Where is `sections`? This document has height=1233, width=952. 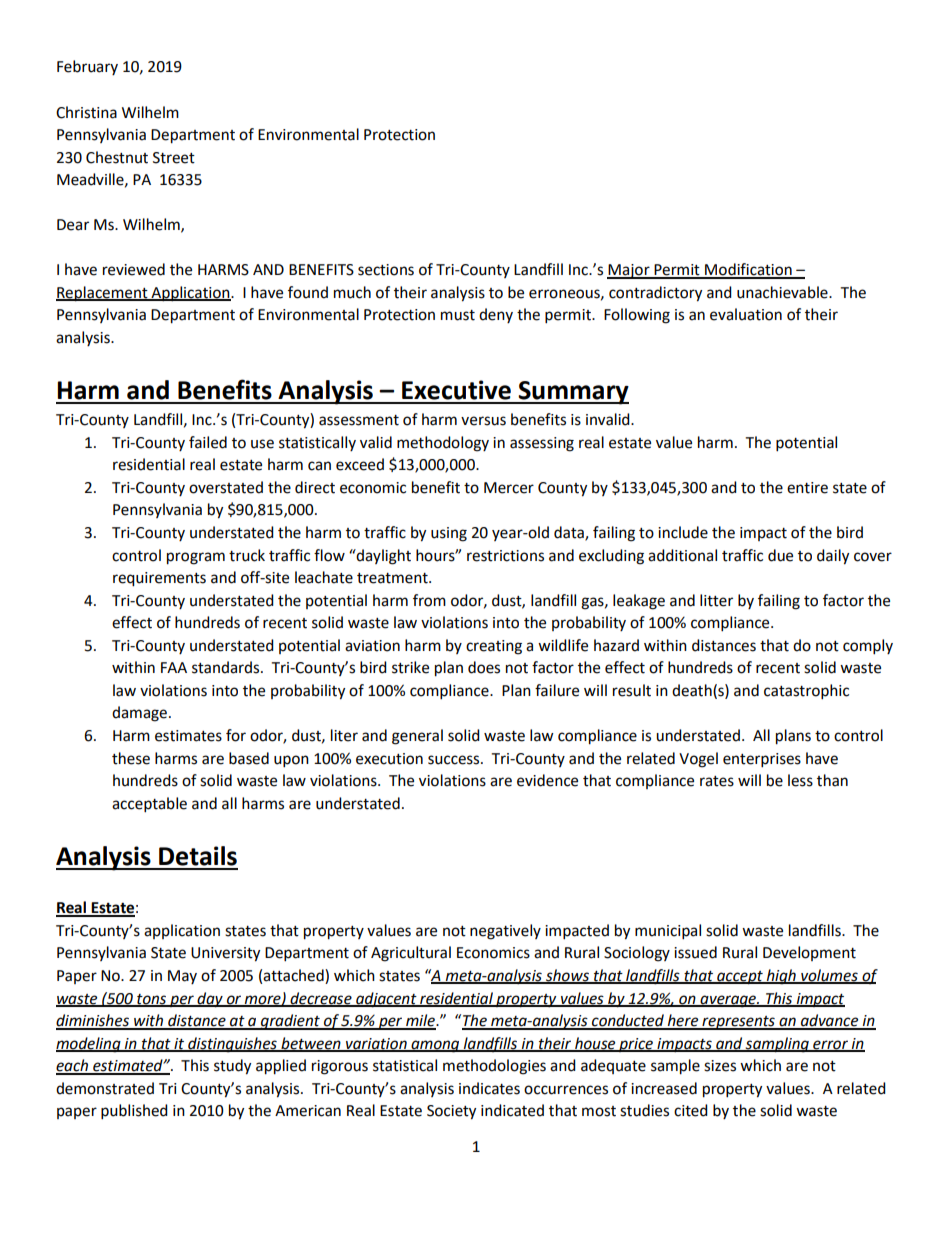
sections is located at coordinates (386, 270).
